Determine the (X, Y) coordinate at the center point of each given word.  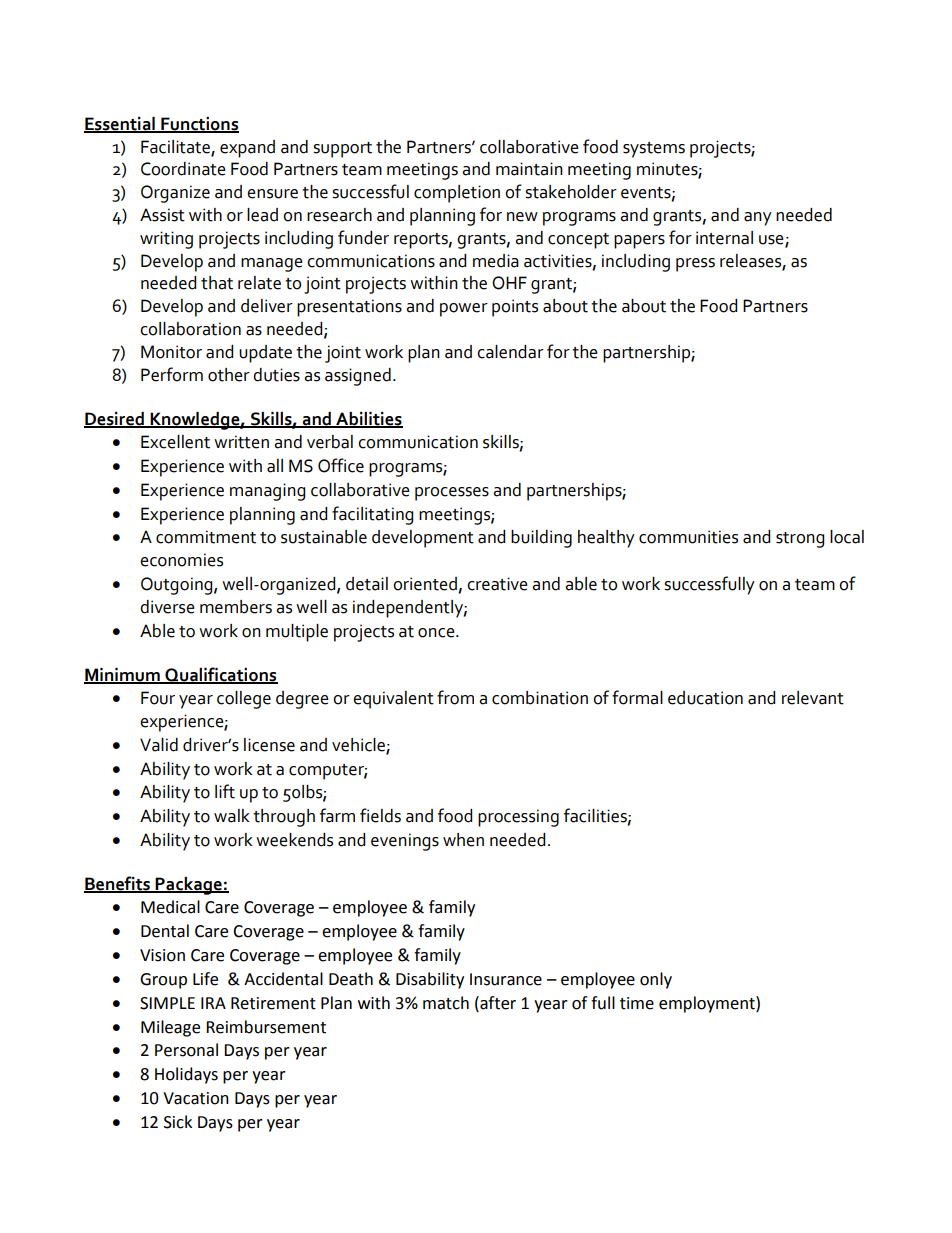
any (758, 219)
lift (225, 791)
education (705, 698)
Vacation (196, 1098)
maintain (529, 169)
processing (518, 818)
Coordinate (183, 169)
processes (452, 494)
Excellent (175, 442)
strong (800, 540)
